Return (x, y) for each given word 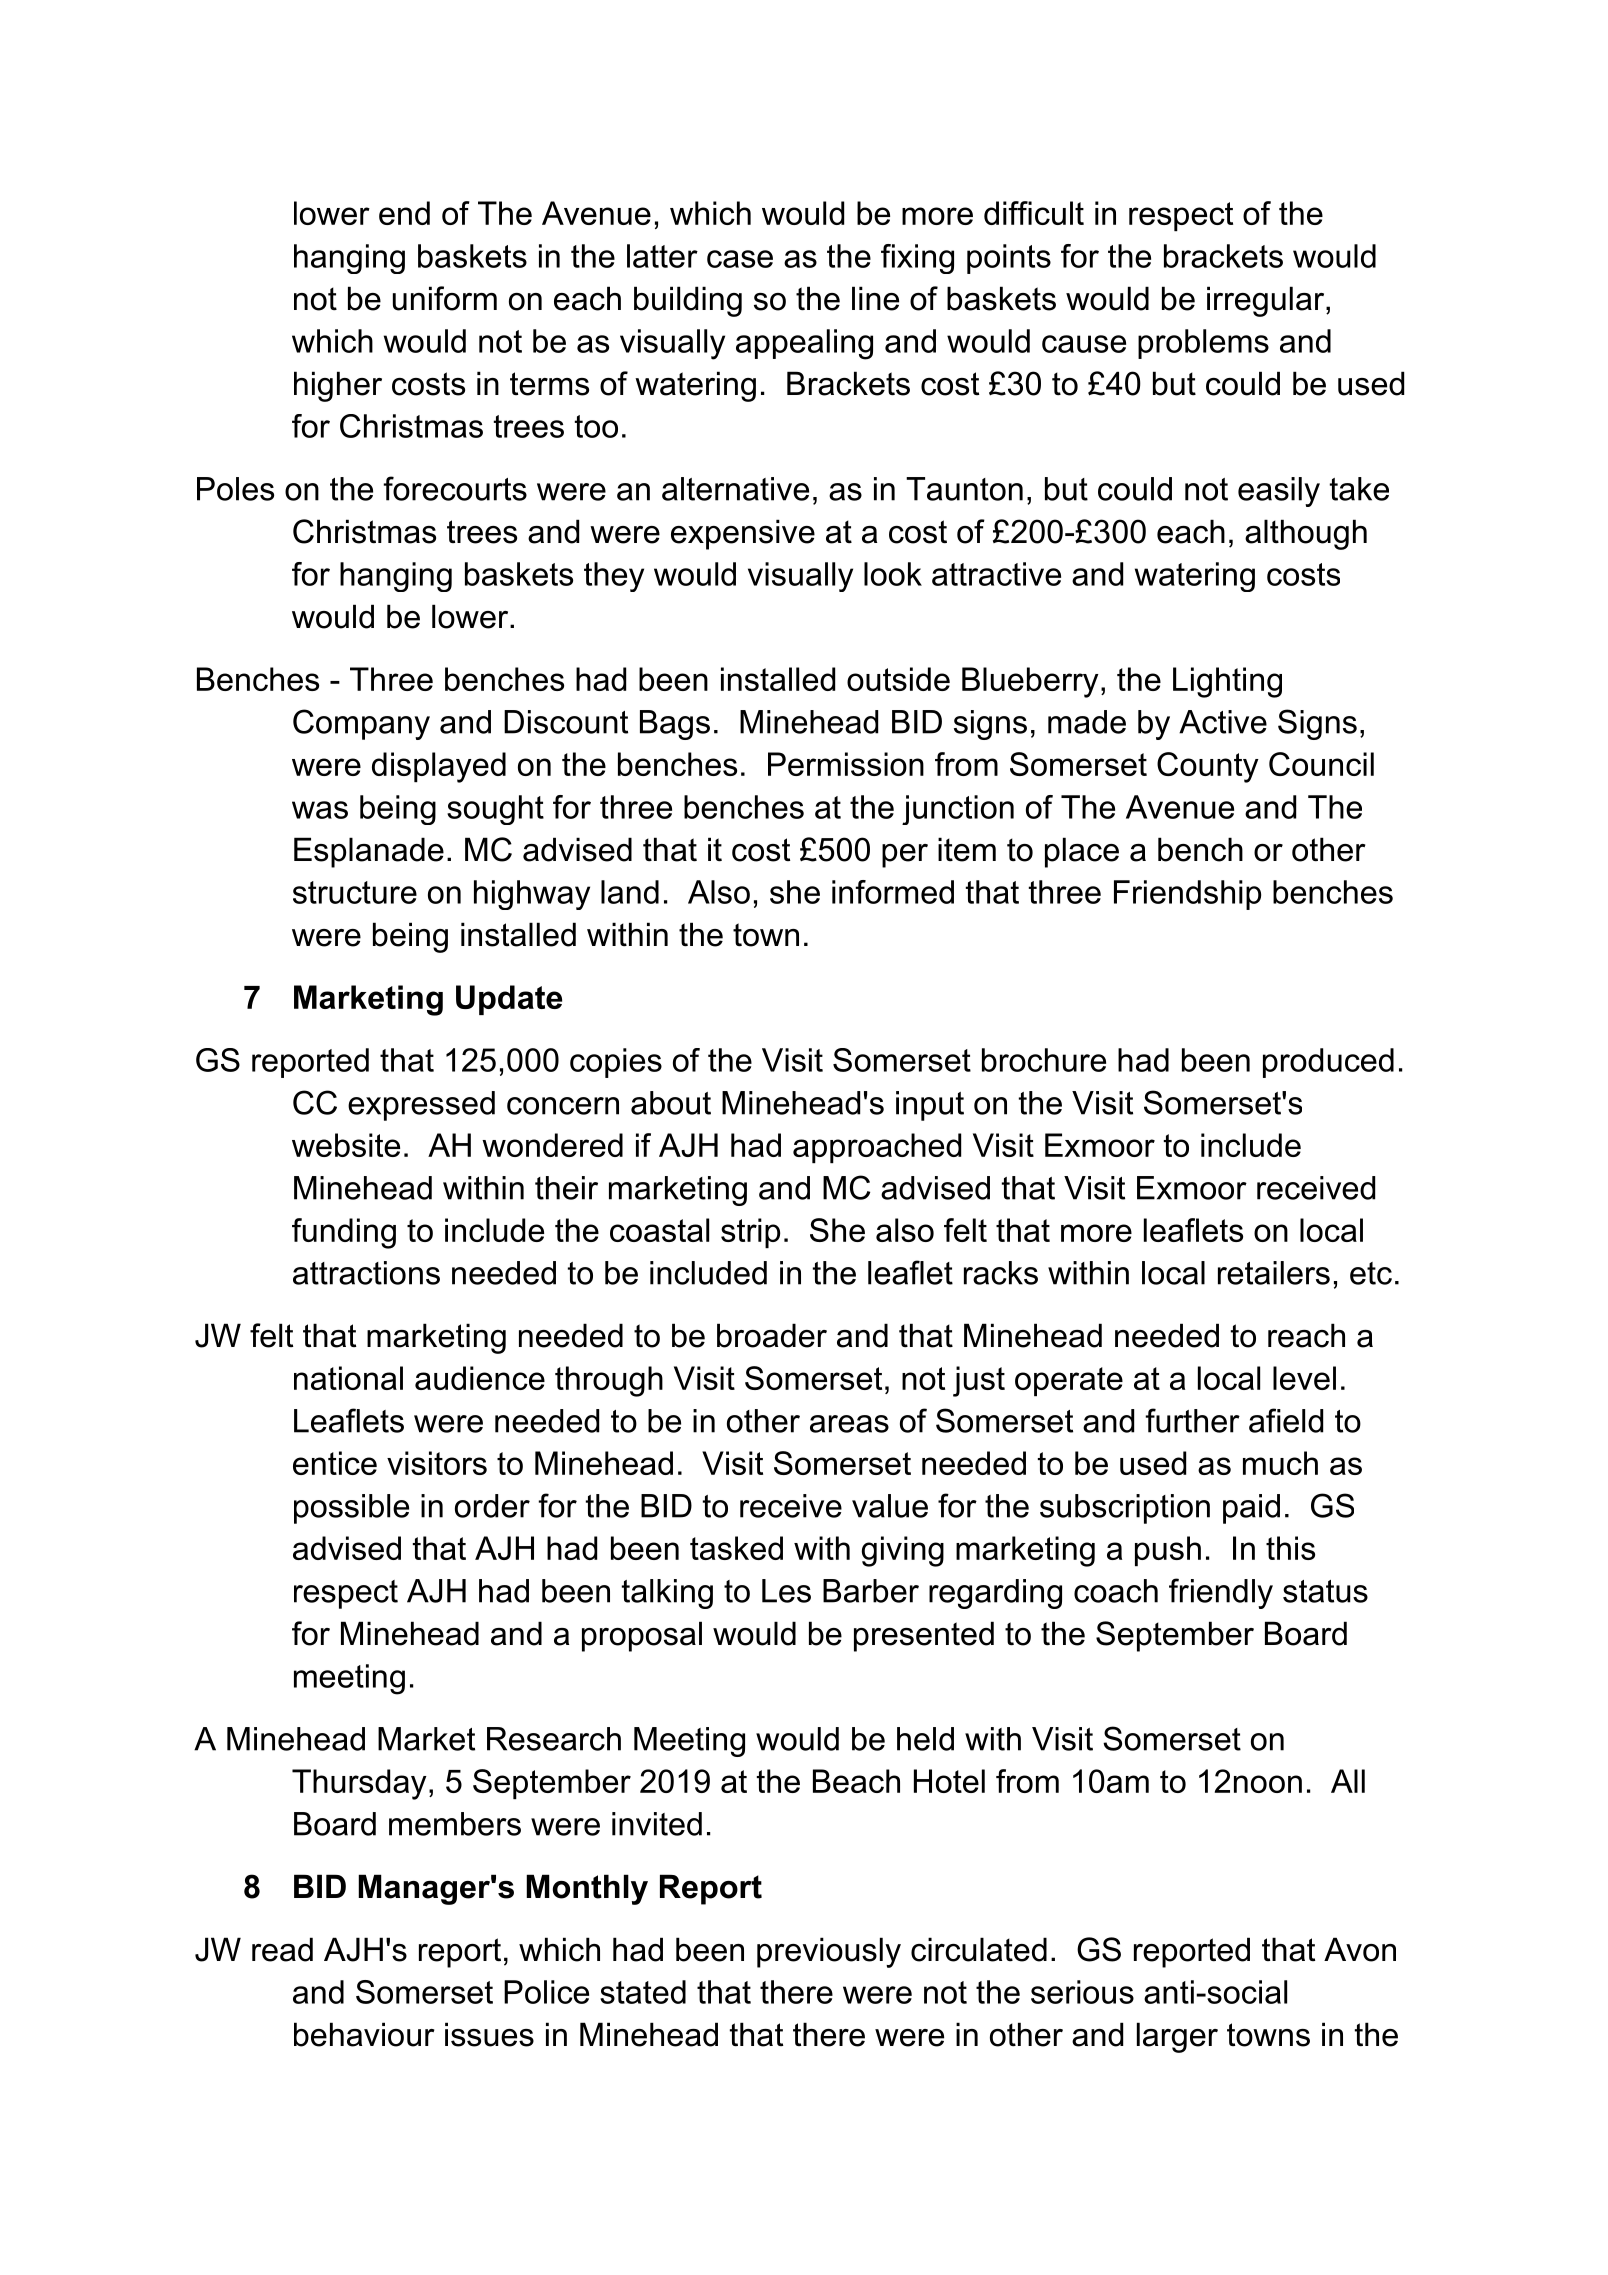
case (740, 259)
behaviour (364, 2034)
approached (877, 1148)
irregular (1265, 301)
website (346, 1145)
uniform (445, 298)
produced (1328, 1063)
